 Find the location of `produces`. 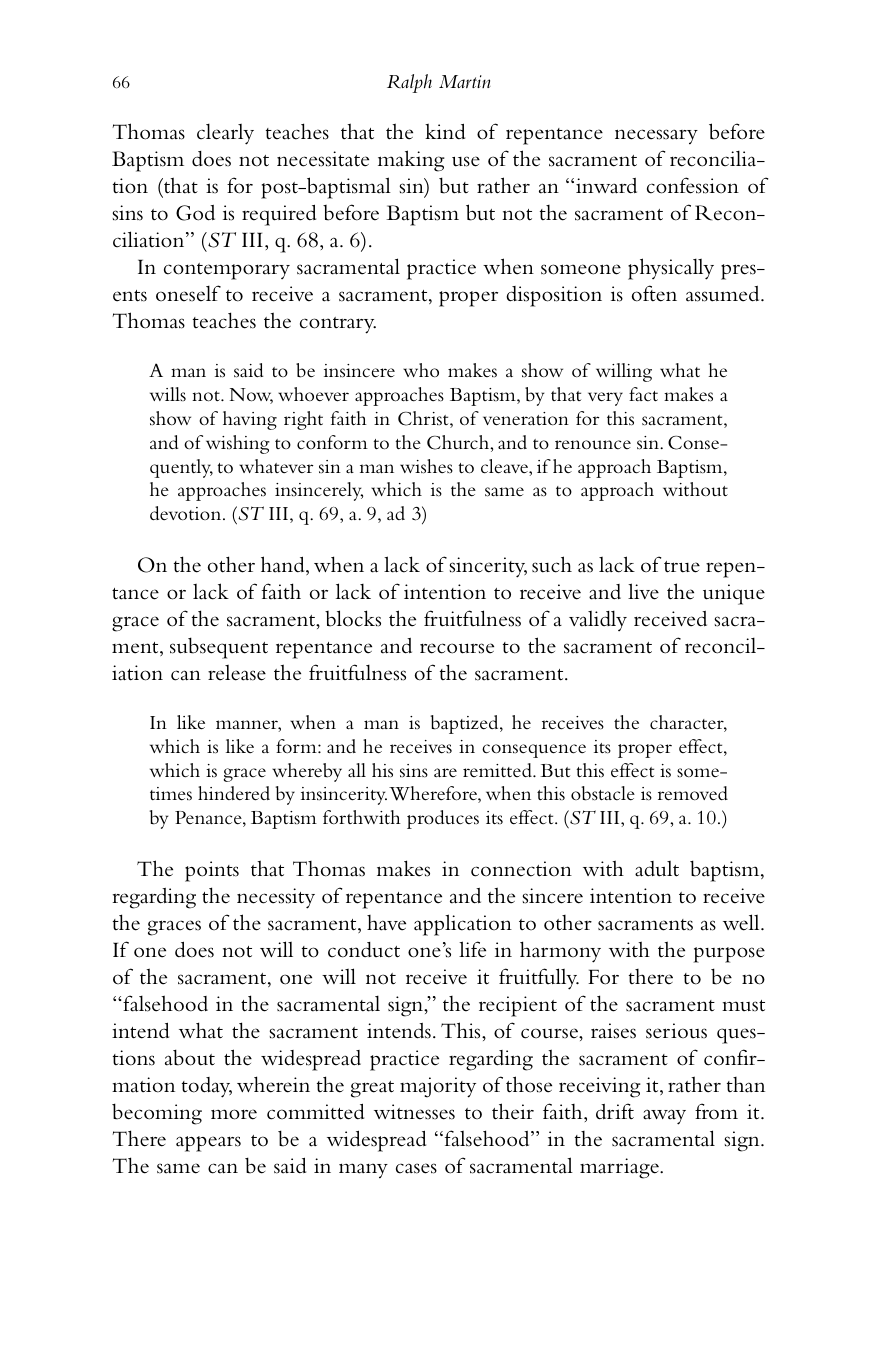

produces is located at coordinates (443, 819).
